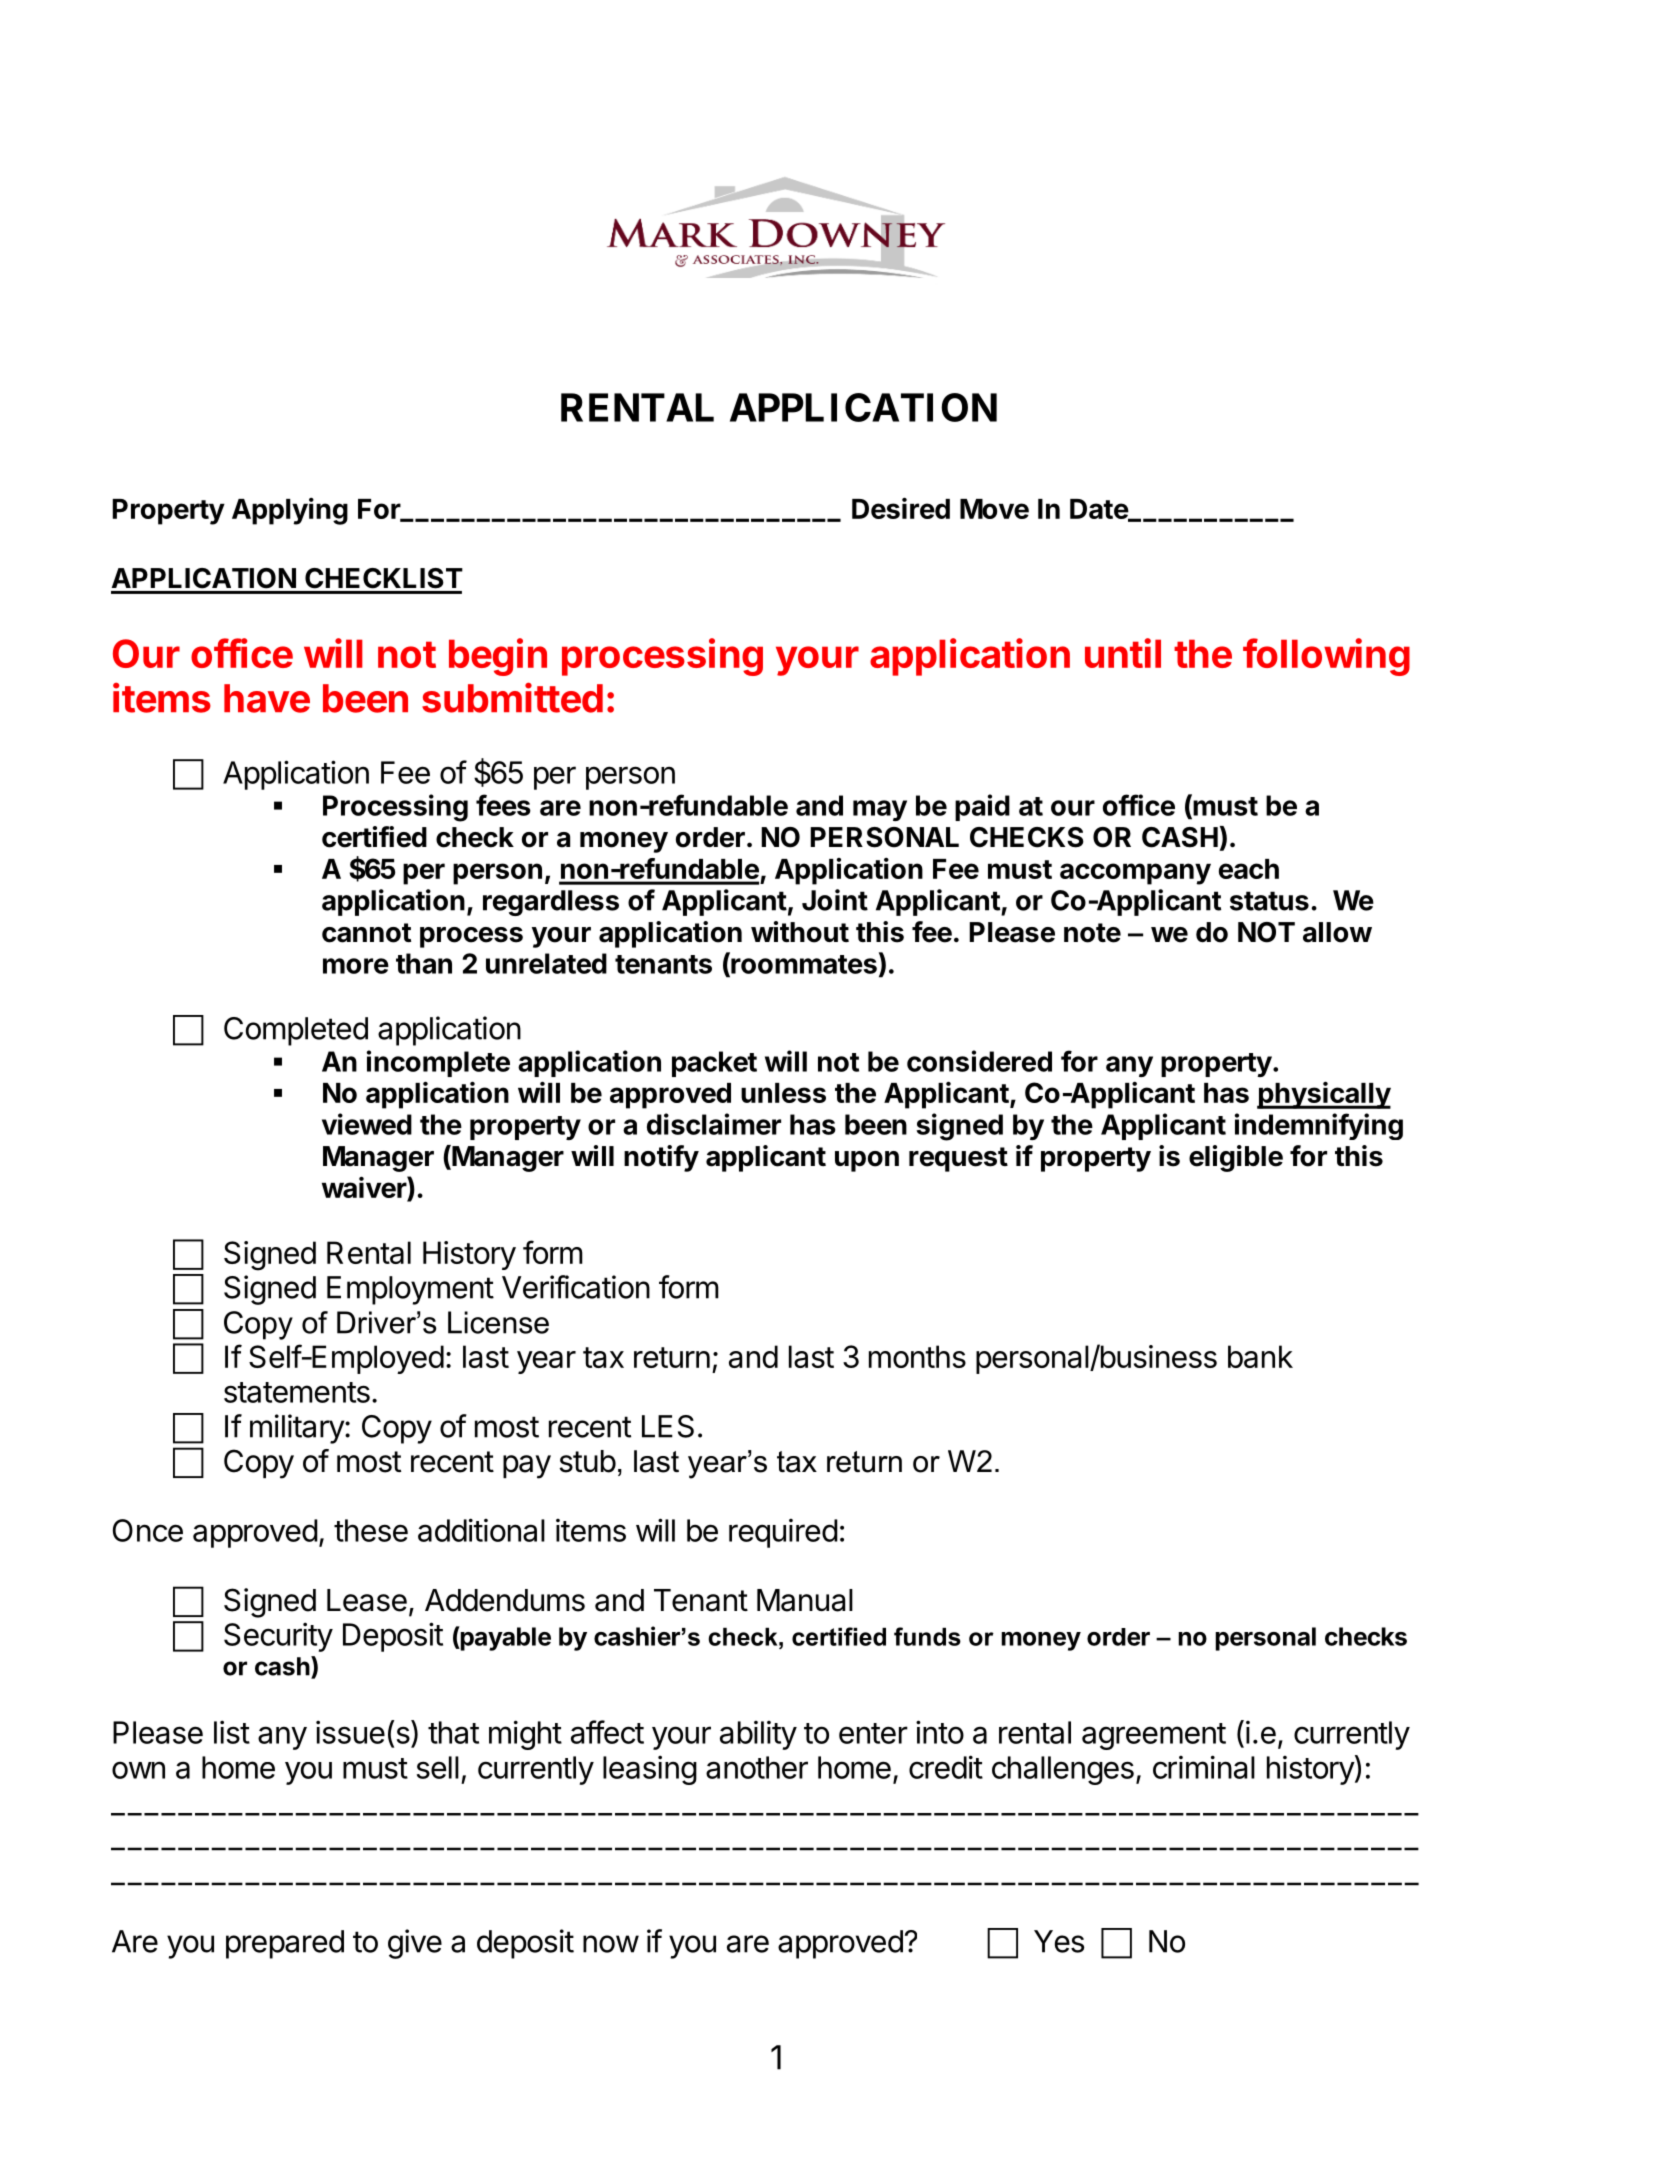 The height and width of the screenshot is (2175, 1680). What do you see at coordinates (611, 1944) in the screenshot?
I see `now` at bounding box center [611, 1944].
